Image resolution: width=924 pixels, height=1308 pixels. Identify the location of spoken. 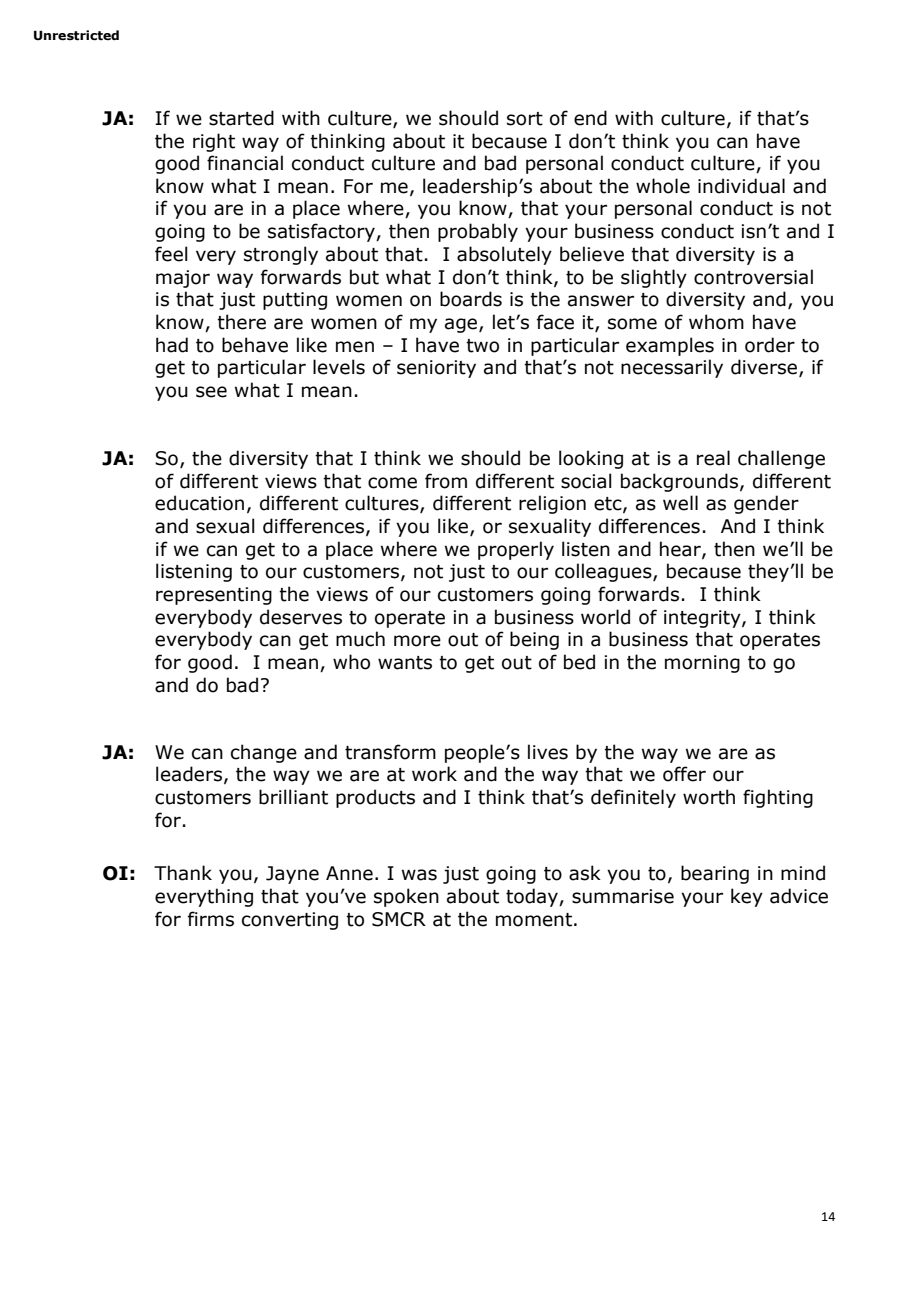
(406, 897).
